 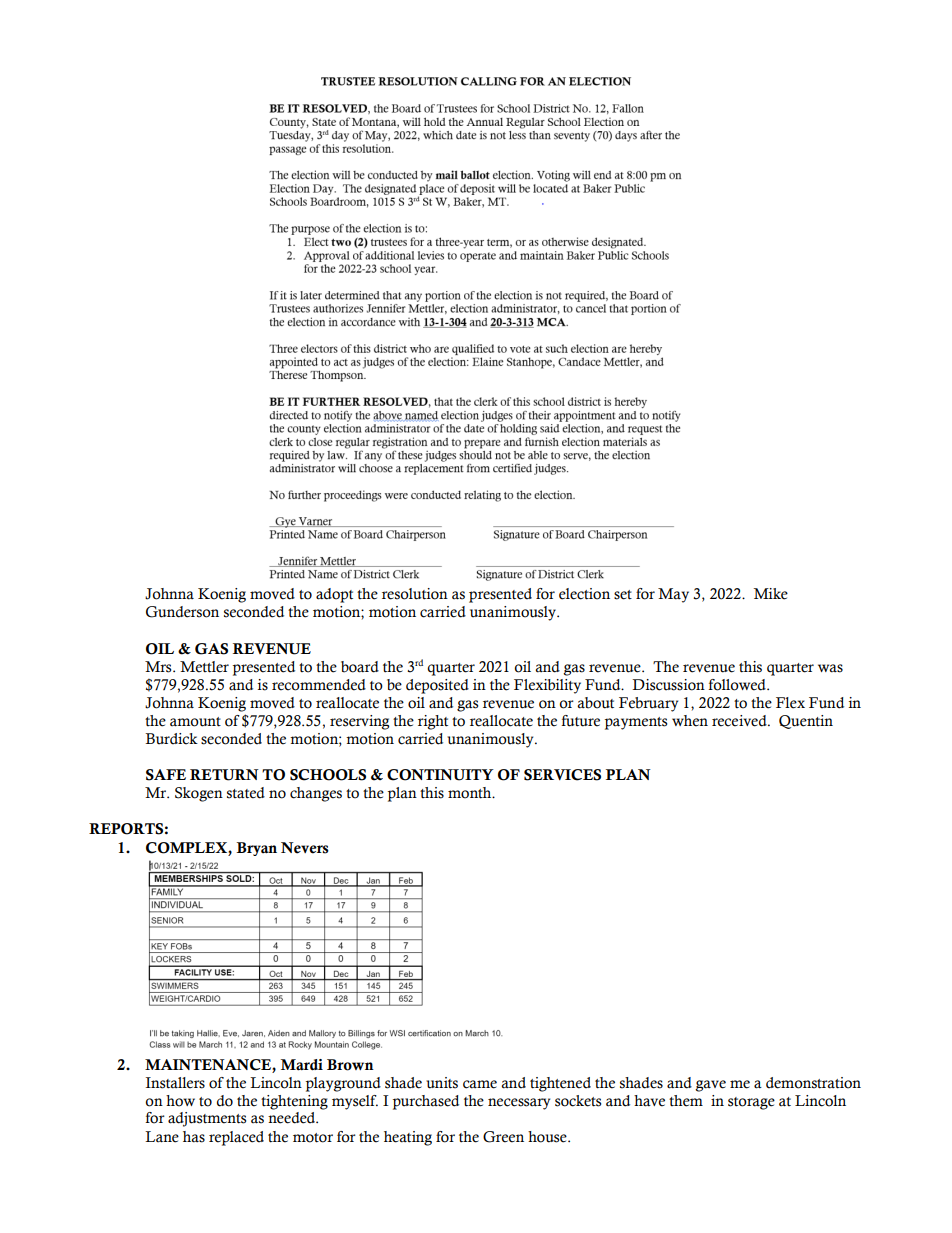 What do you see at coordinates (503, 1137) in the screenshot?
I see `Green` at bounding box center [503, 1137].
